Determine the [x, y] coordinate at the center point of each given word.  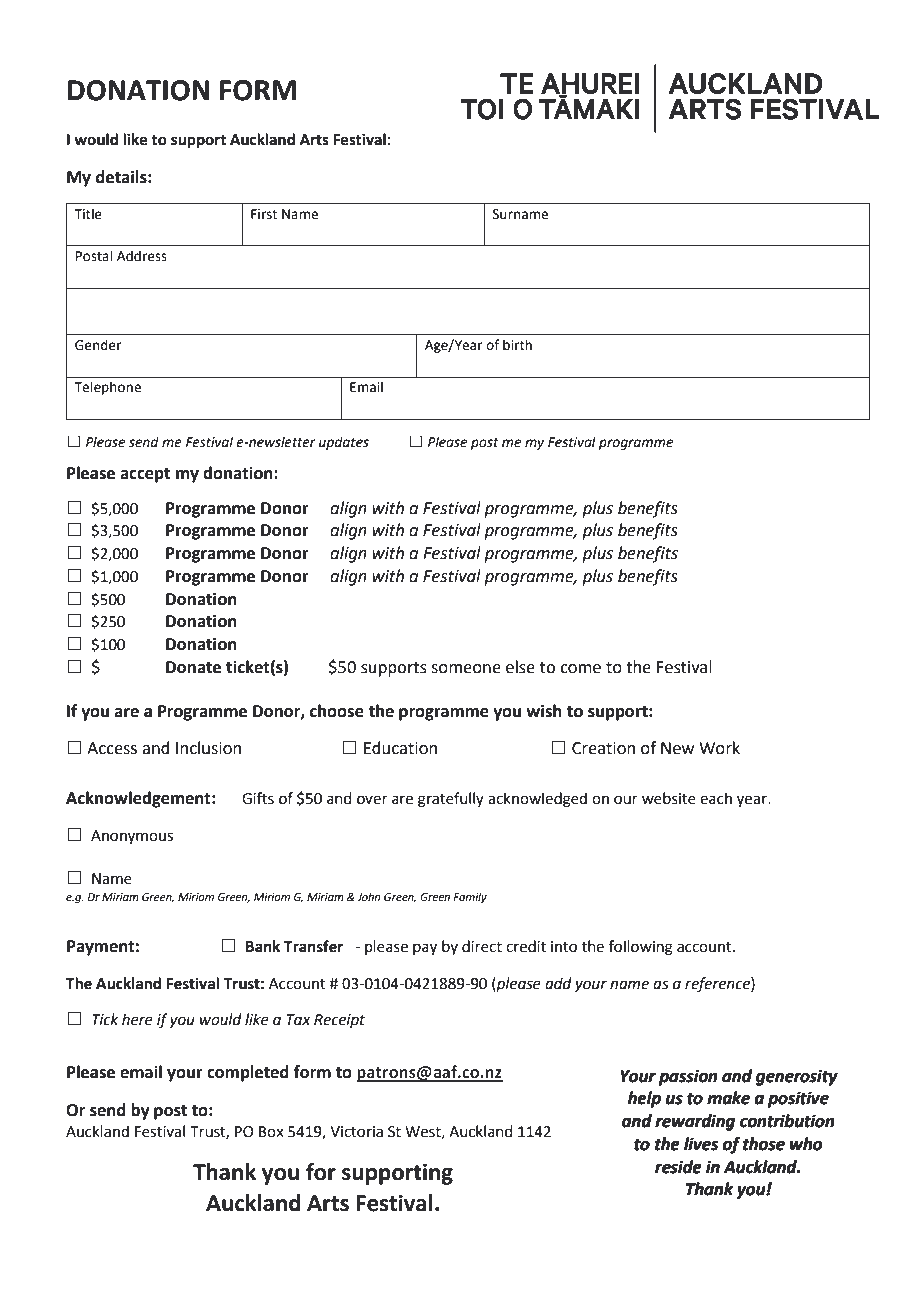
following [641, 948]
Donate [193, 667]
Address [142, 256]
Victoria [356, 1132]
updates [344, 443]
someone [466, 669]
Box [271, 1132]
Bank [263, 946]
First [264, 214]
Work [719, 748]
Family [470, 898]
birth [517, 345]
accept [145, 475]
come [580, 669]
